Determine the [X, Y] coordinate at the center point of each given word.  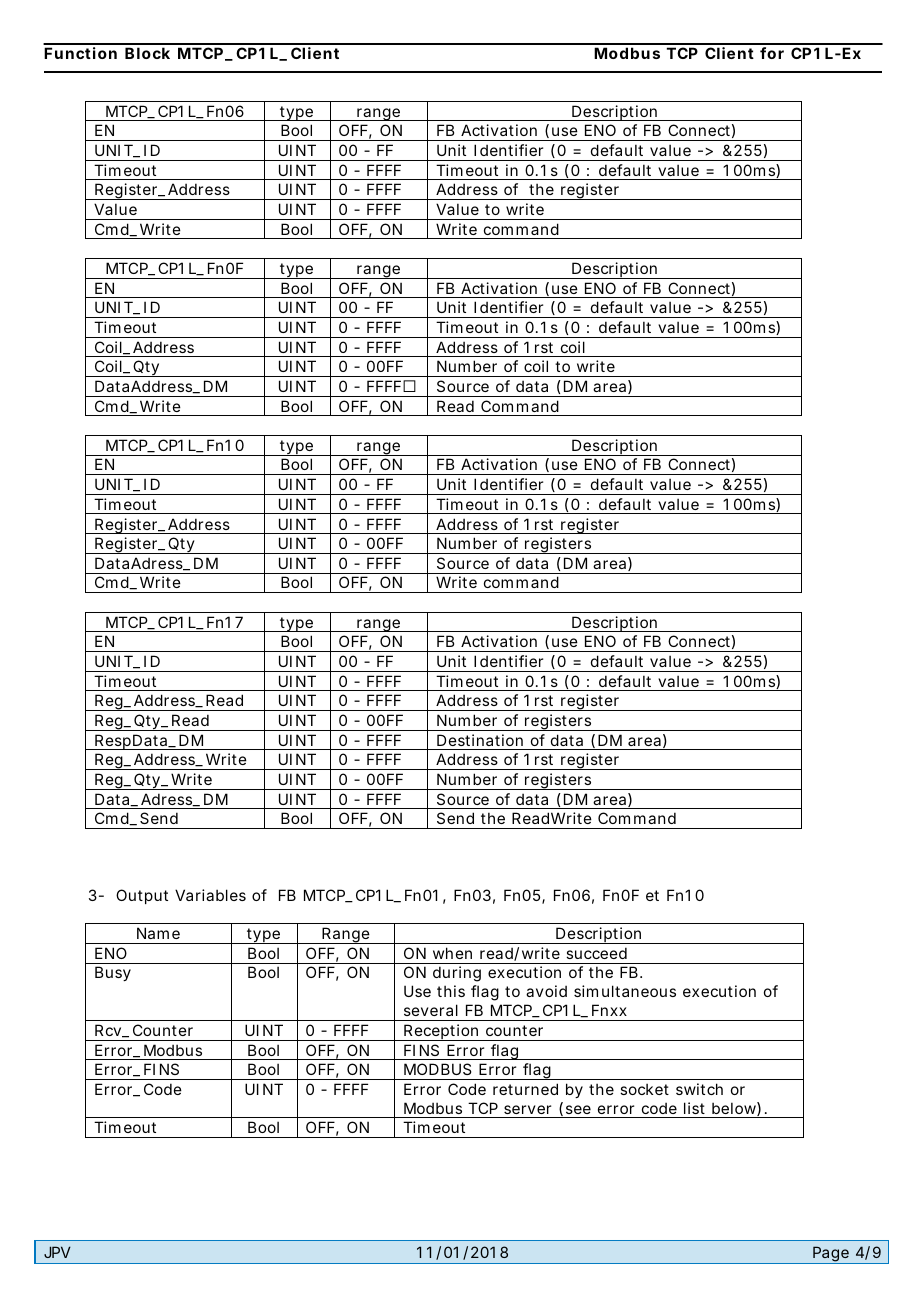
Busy [113, 973]
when [452, 953]
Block [147, 53]
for [772, 53]
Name [158, 933]
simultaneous [625, 991]
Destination [480, 740]
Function [80, 53]
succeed [596, 953]
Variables [210, 895]
